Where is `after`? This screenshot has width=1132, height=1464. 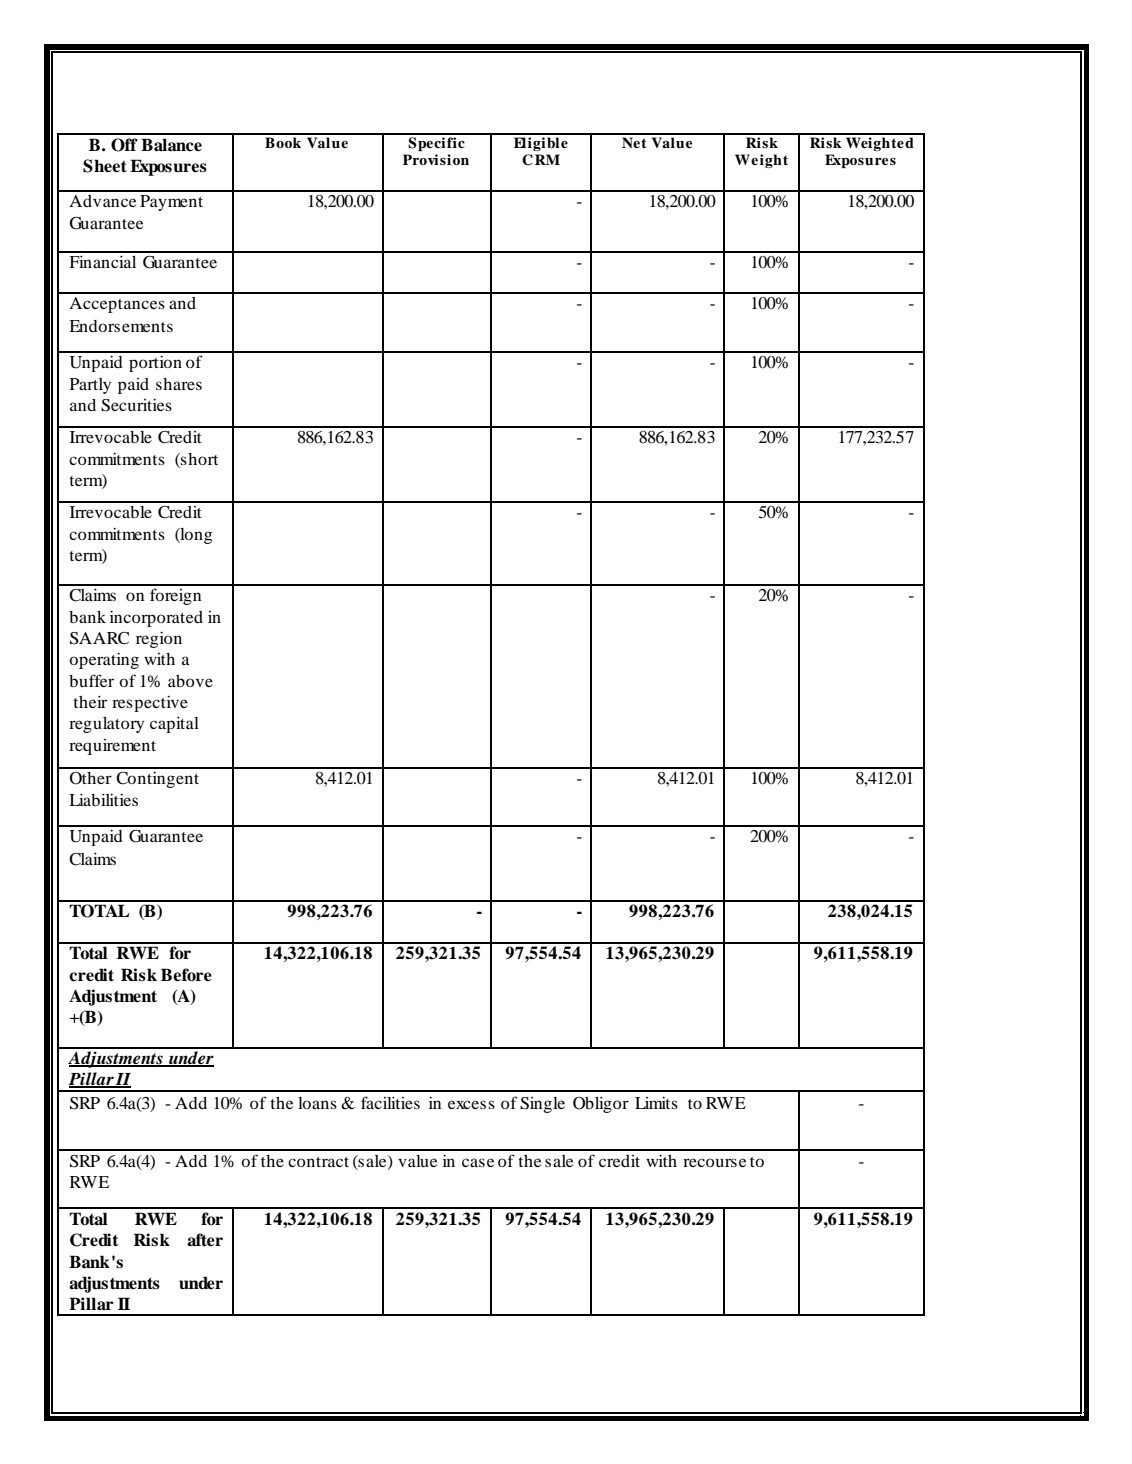 after is located at coordinates (205, 1240).
